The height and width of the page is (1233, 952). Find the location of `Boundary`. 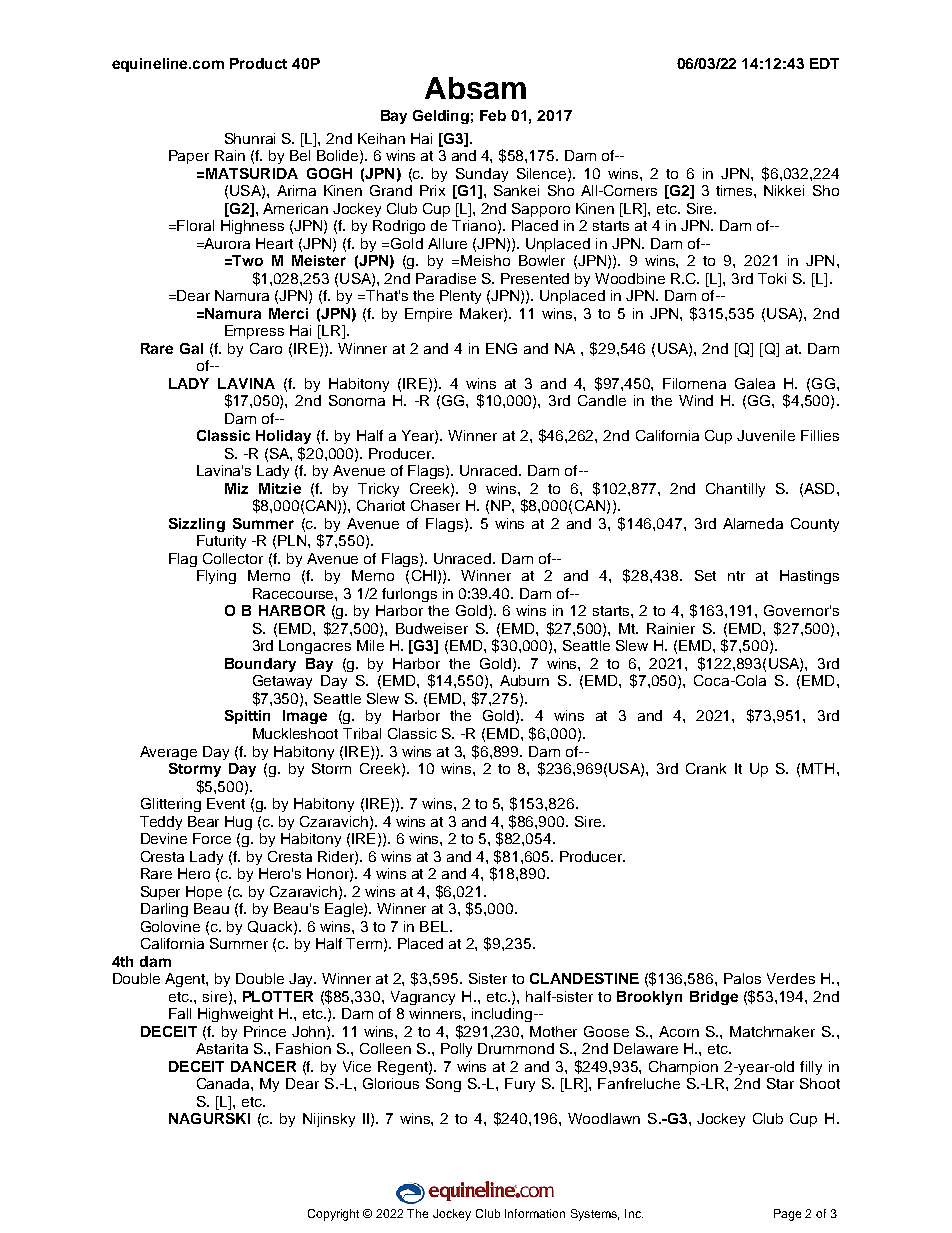

Boundary is located at coordinates (260, 665).
